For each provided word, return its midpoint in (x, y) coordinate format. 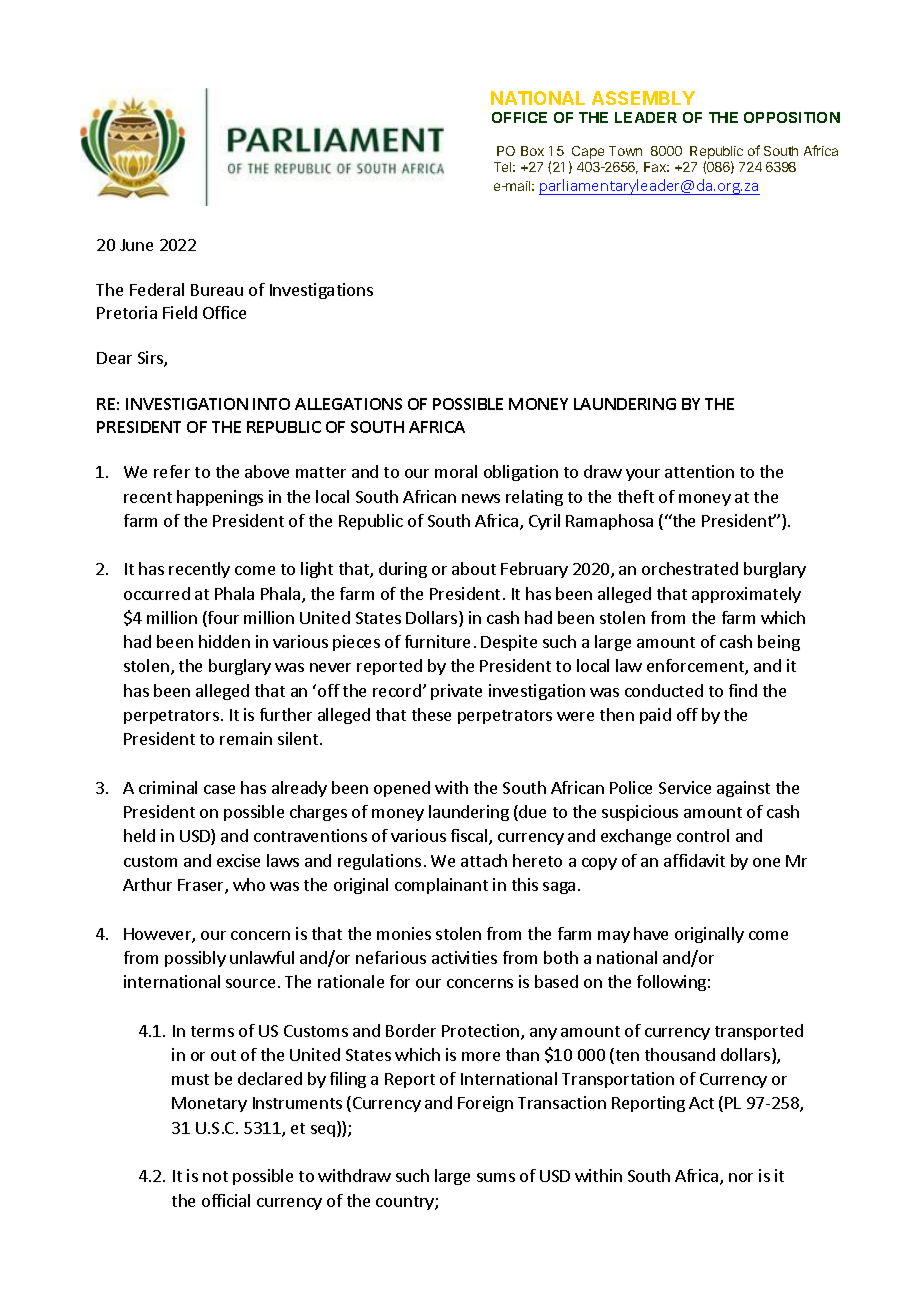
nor (741, 1177)
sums (496, 1177)
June (136, 245)
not (215, 1176)
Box (532, 151)
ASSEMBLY (643, 98)
